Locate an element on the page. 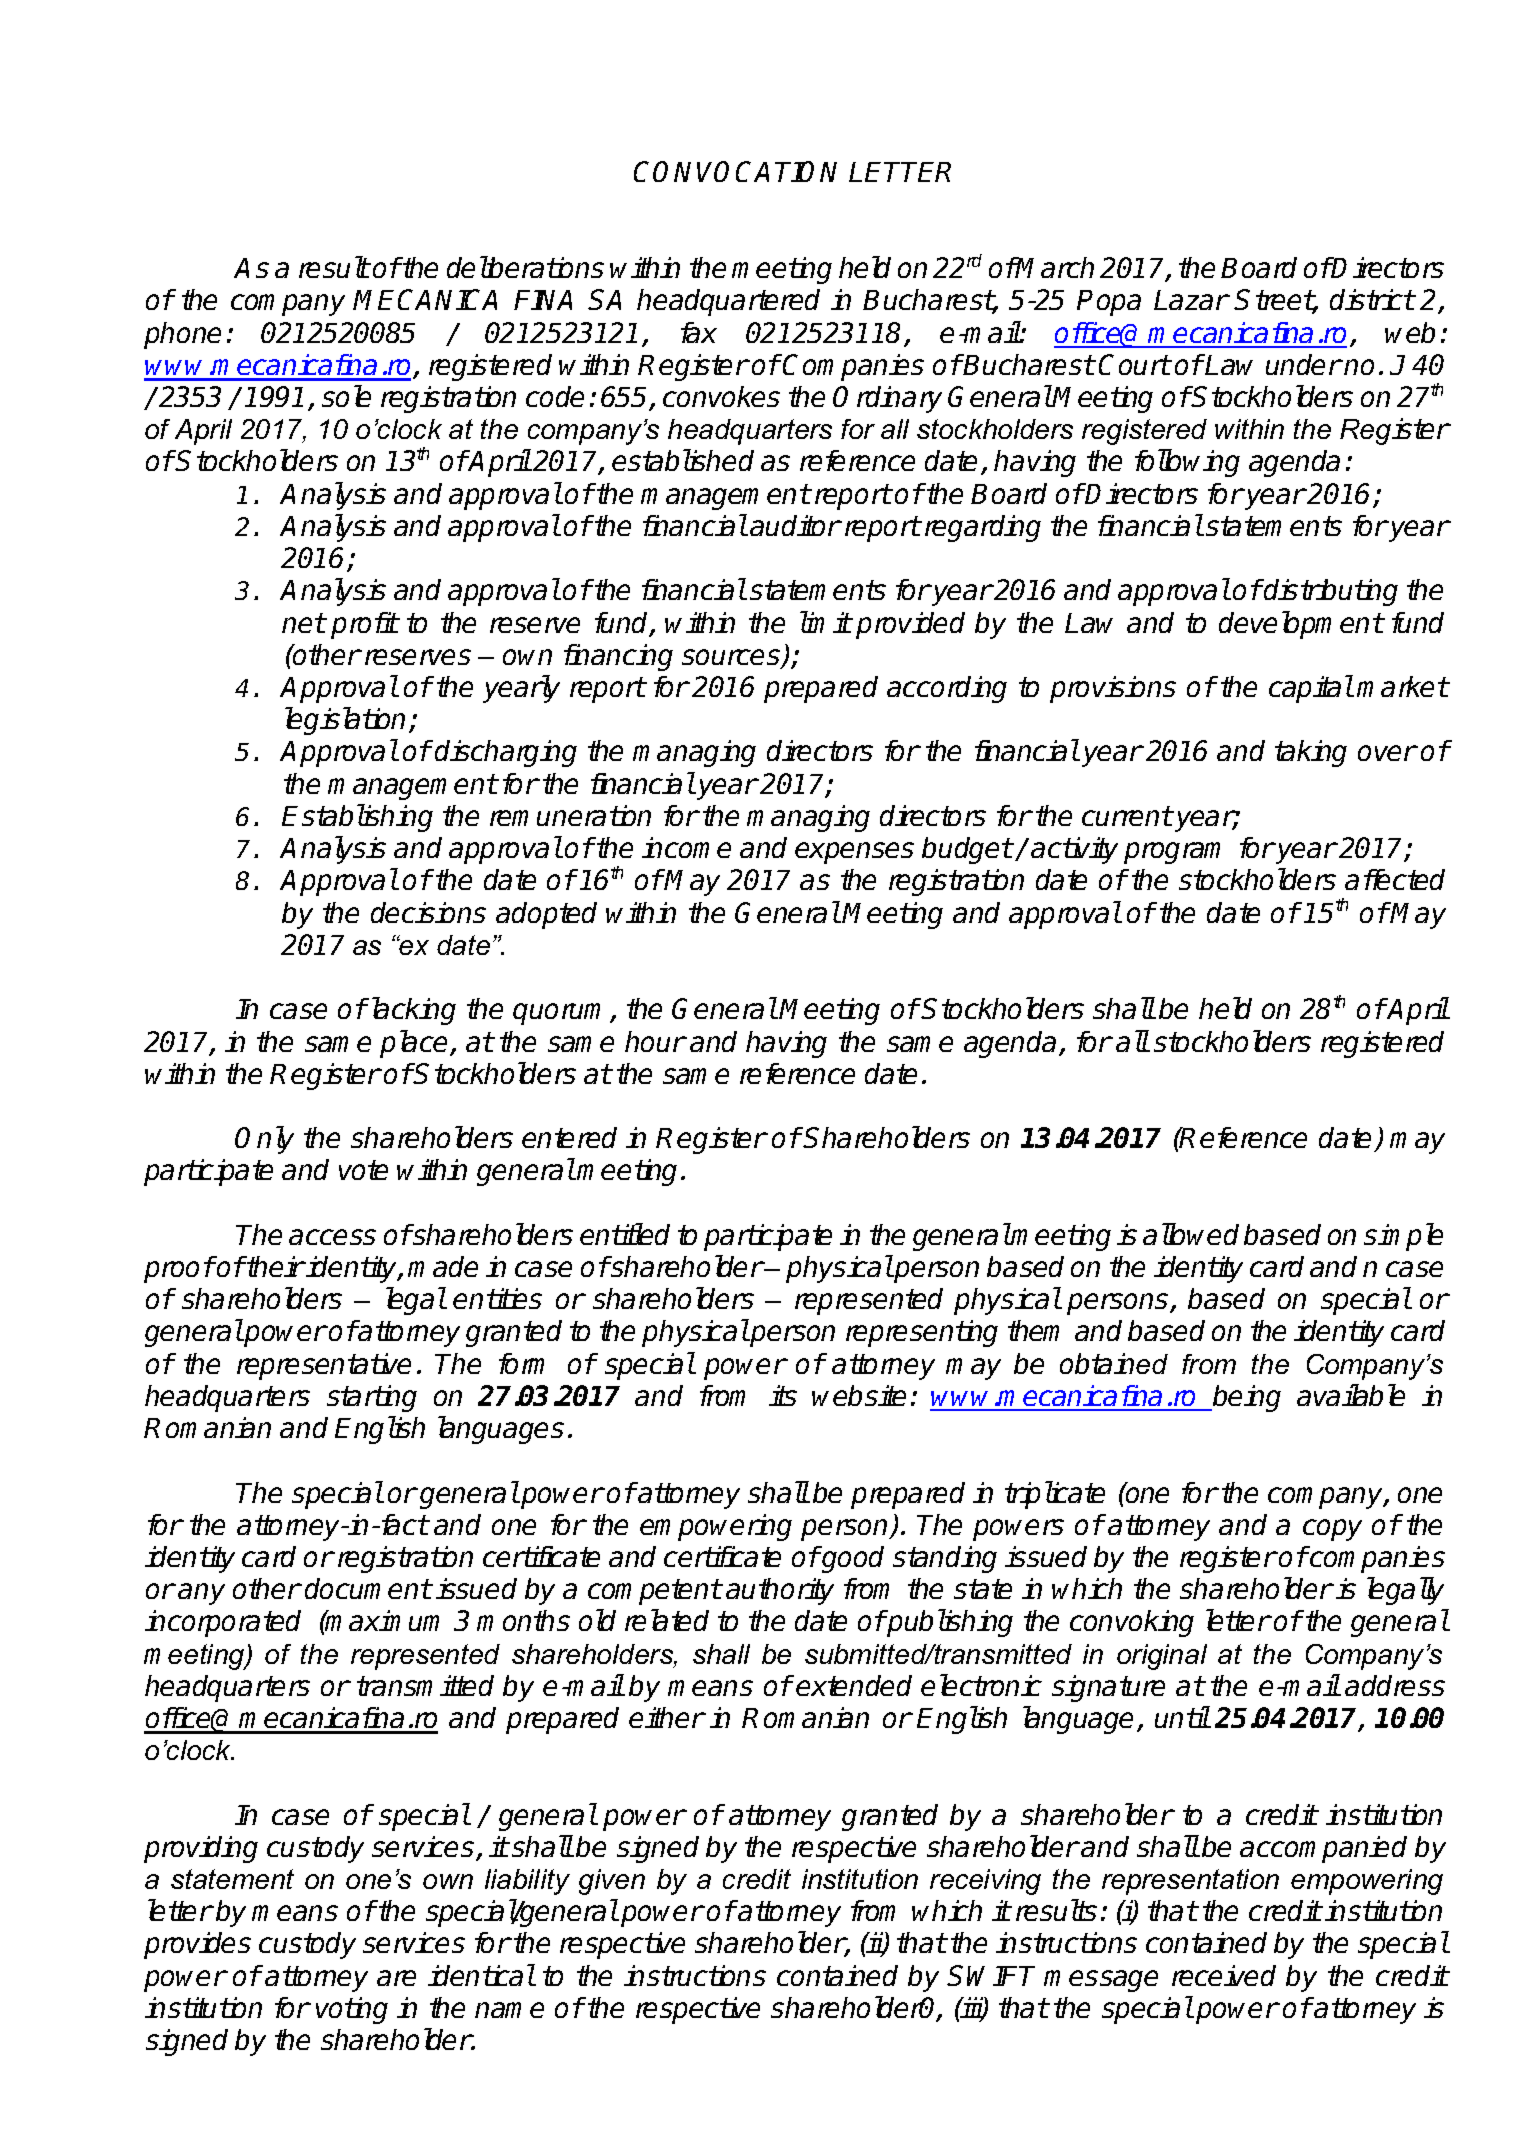 The height and width of the image is (2144, 1516). sole is located at coordinates (346, 396).
